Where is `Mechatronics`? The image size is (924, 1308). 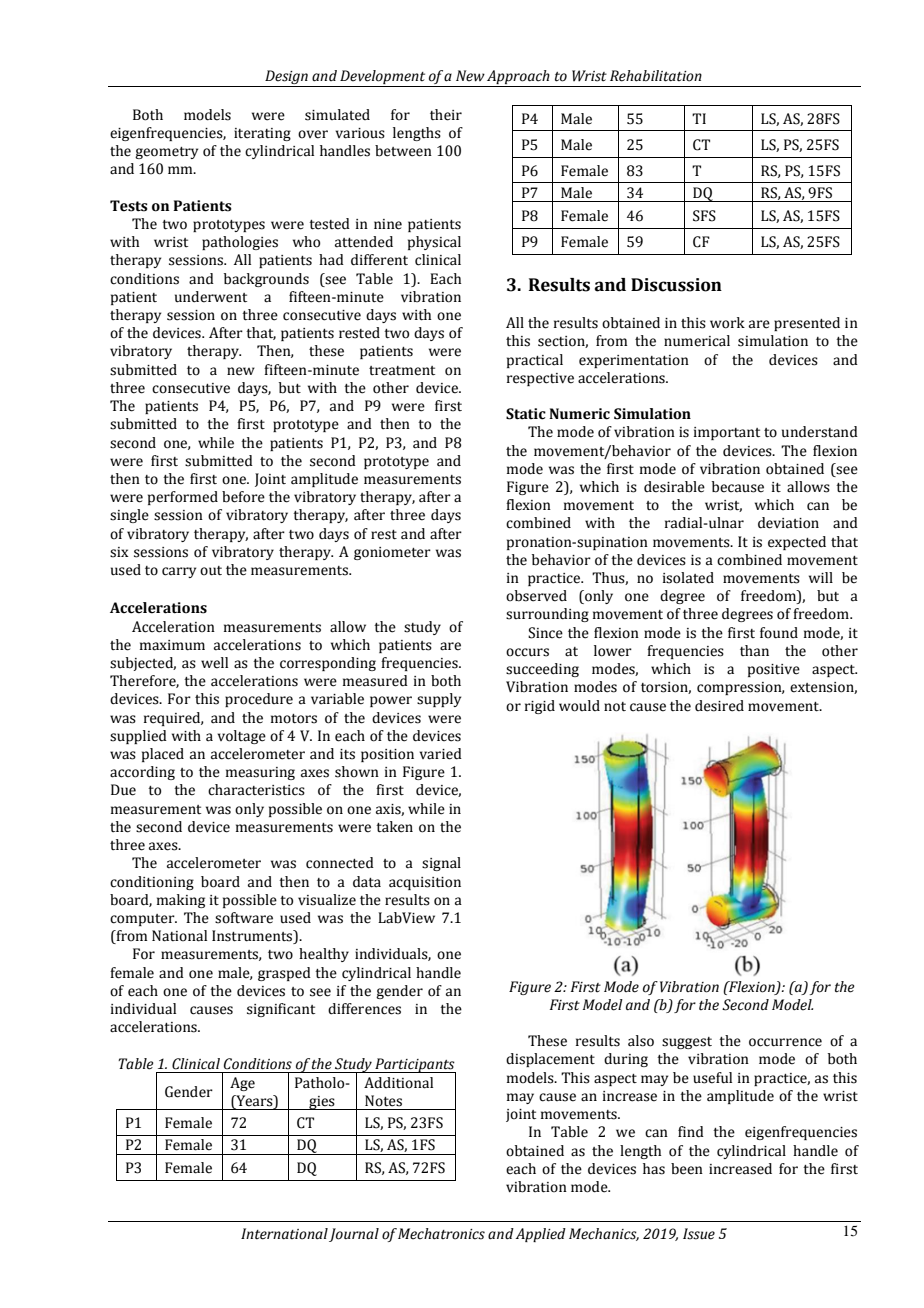 Mechatronics is located at coordinates (441, 1234).
